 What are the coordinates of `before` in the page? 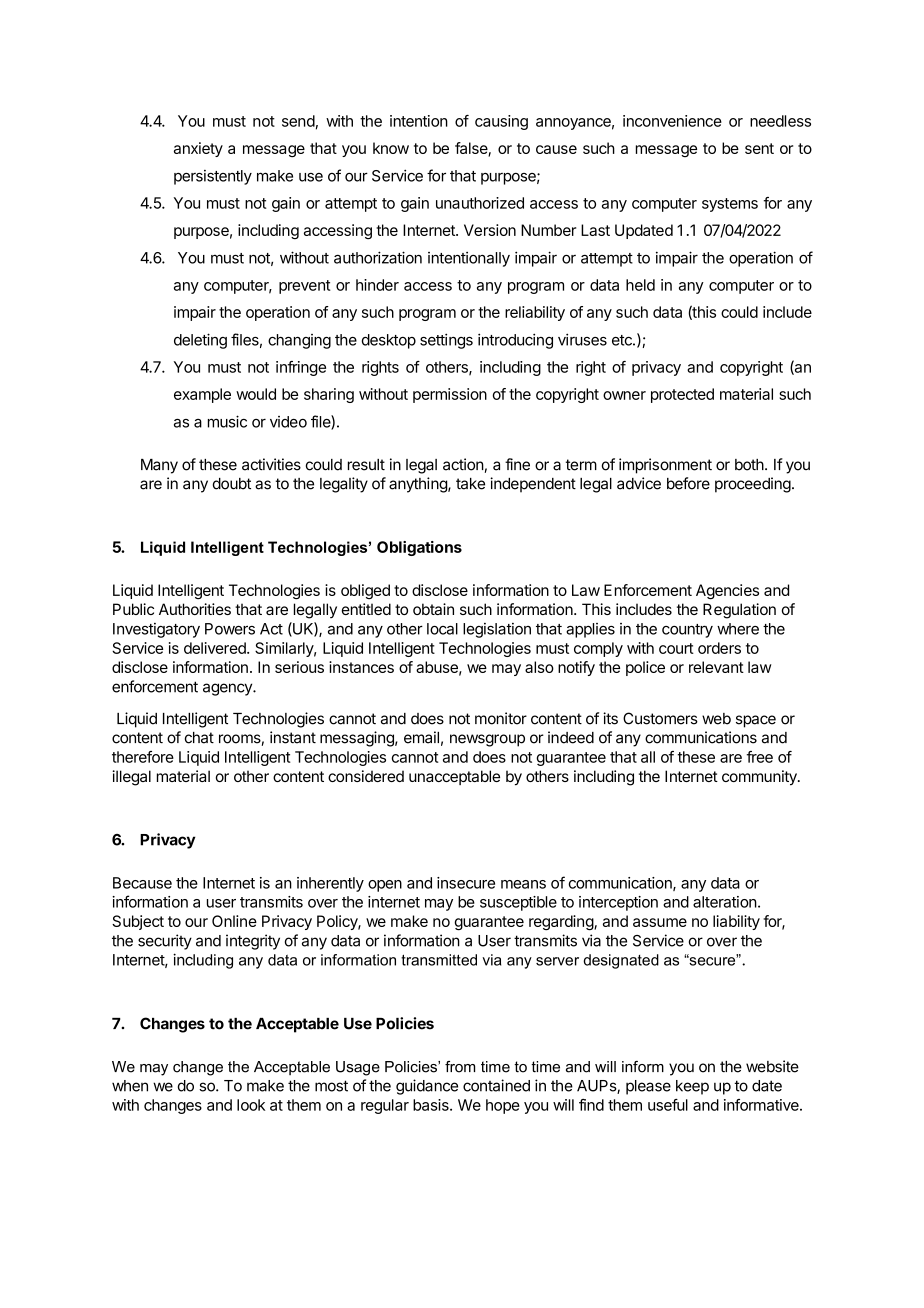 It's located at (688, 483).
